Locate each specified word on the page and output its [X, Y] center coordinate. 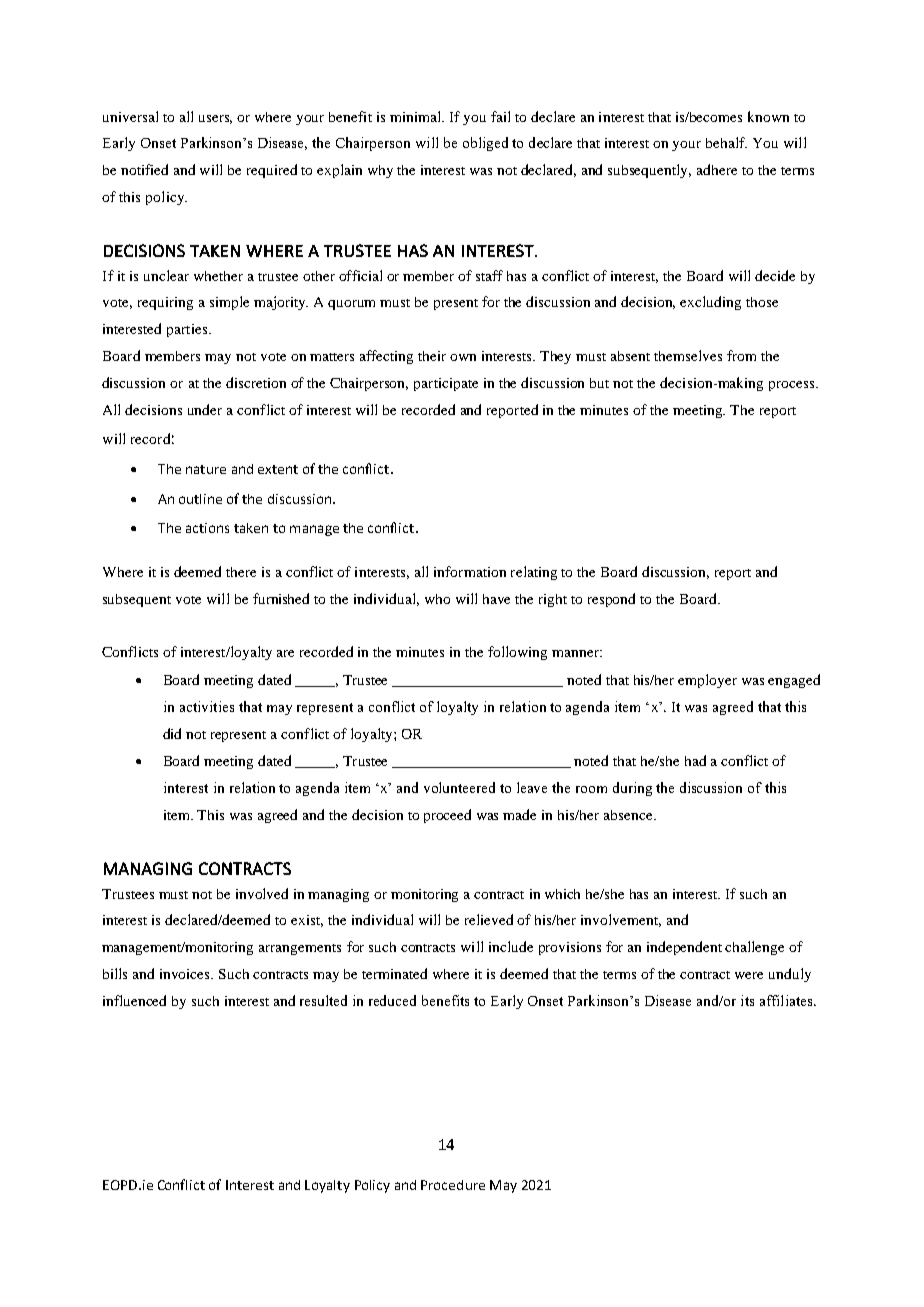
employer [707, 681]
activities [207, 706]
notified [144, 169]
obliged [485, 144]
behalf [726, 142]
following [517, 653]
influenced [134, 1000]
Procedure [453, 1185]
